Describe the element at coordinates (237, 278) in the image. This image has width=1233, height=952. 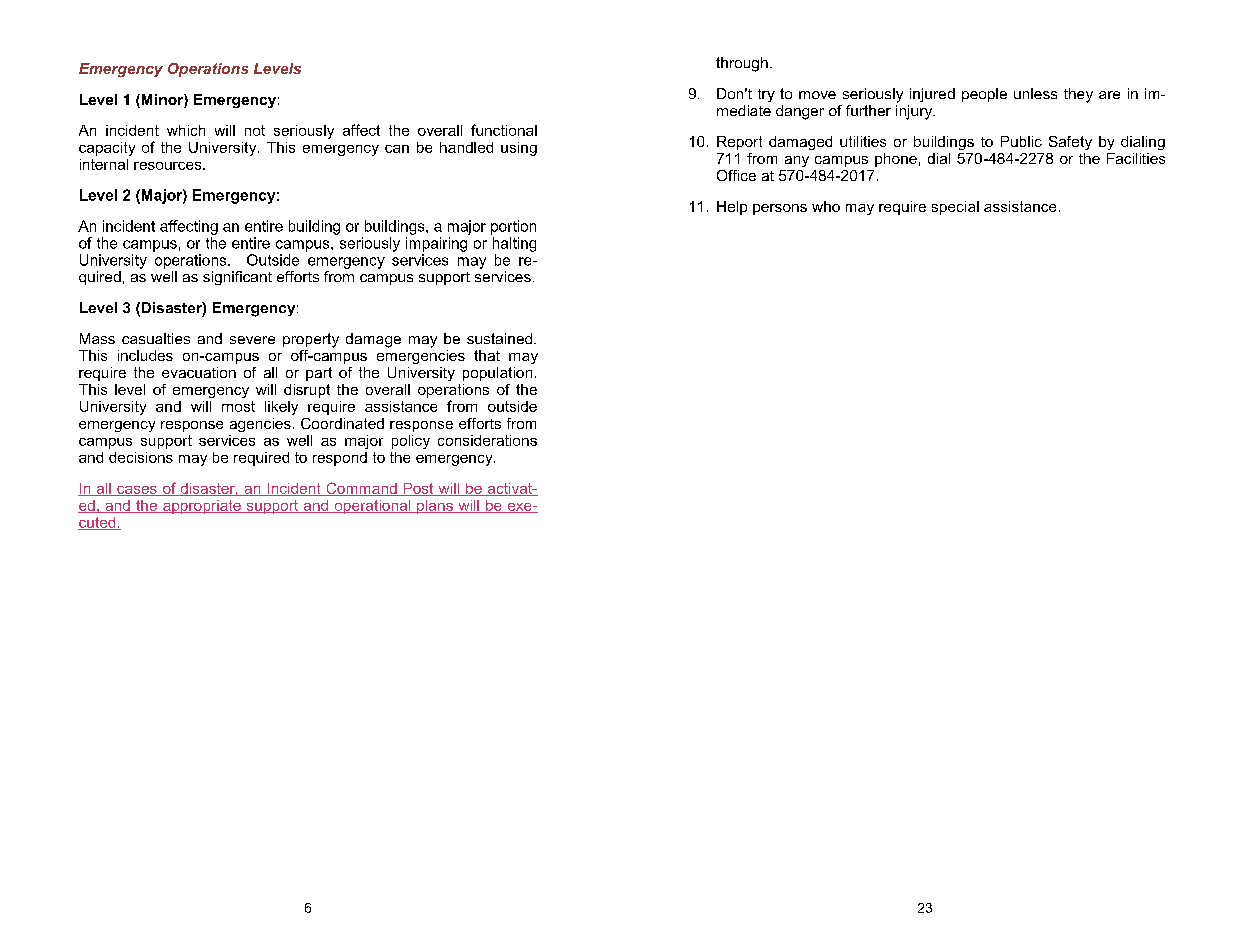
I see `significant` at that location.
